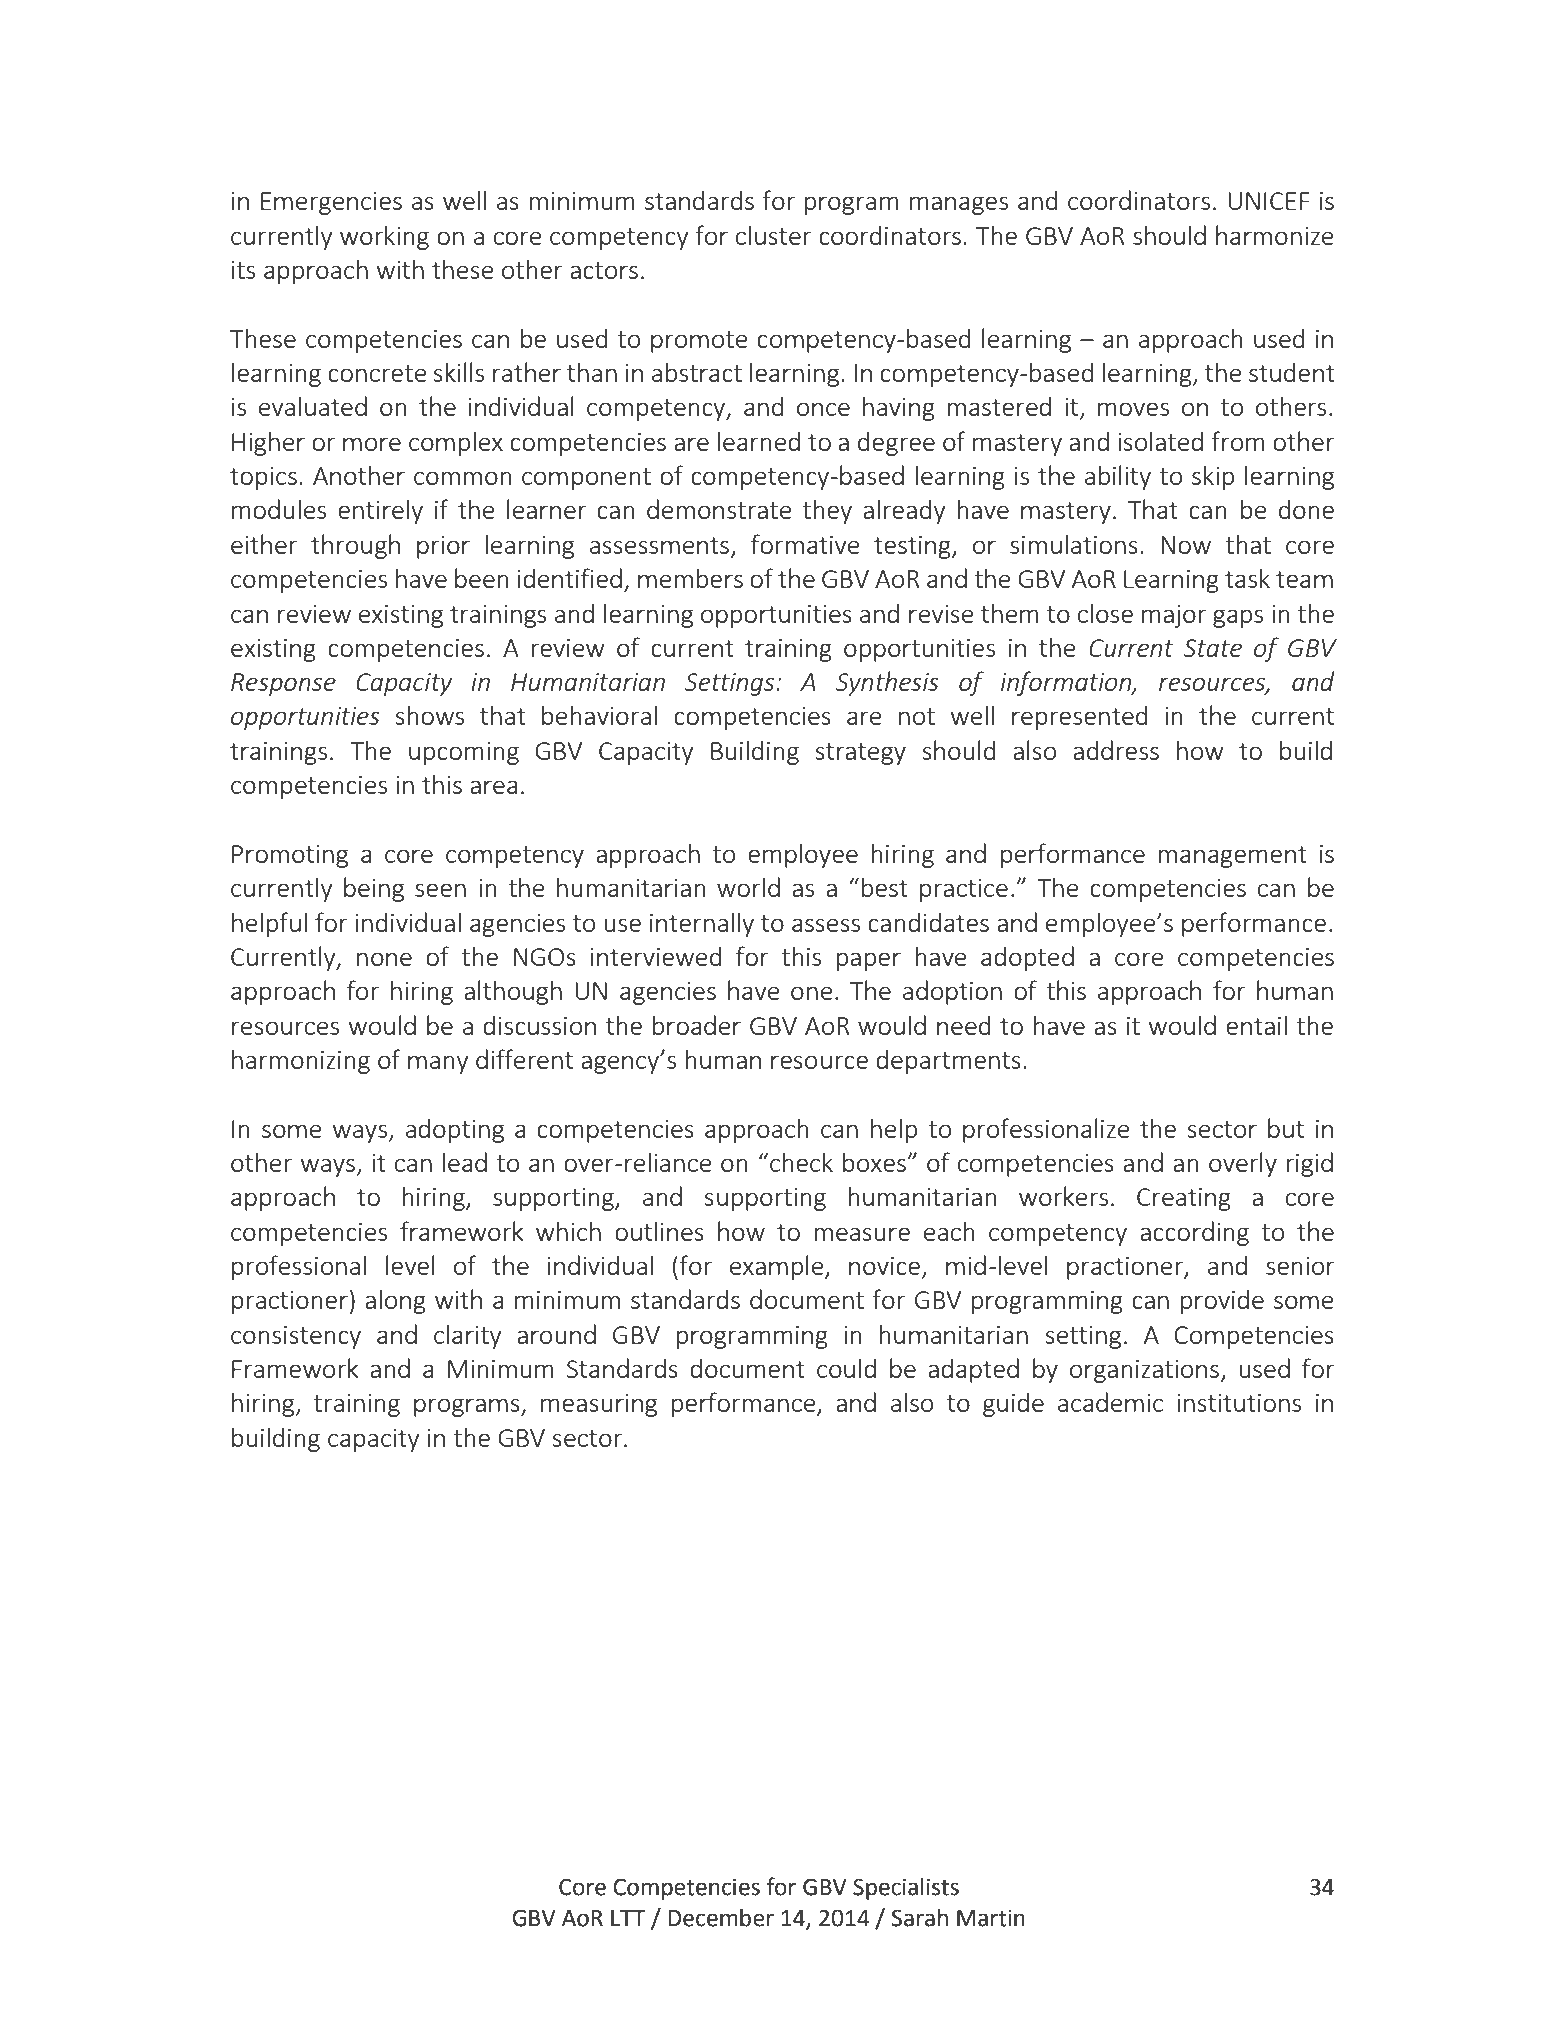 The width and height of the document is (1565, 2025). Describe the element at coordinates (1256, 1025) in the document. I see `entail` at that location.
